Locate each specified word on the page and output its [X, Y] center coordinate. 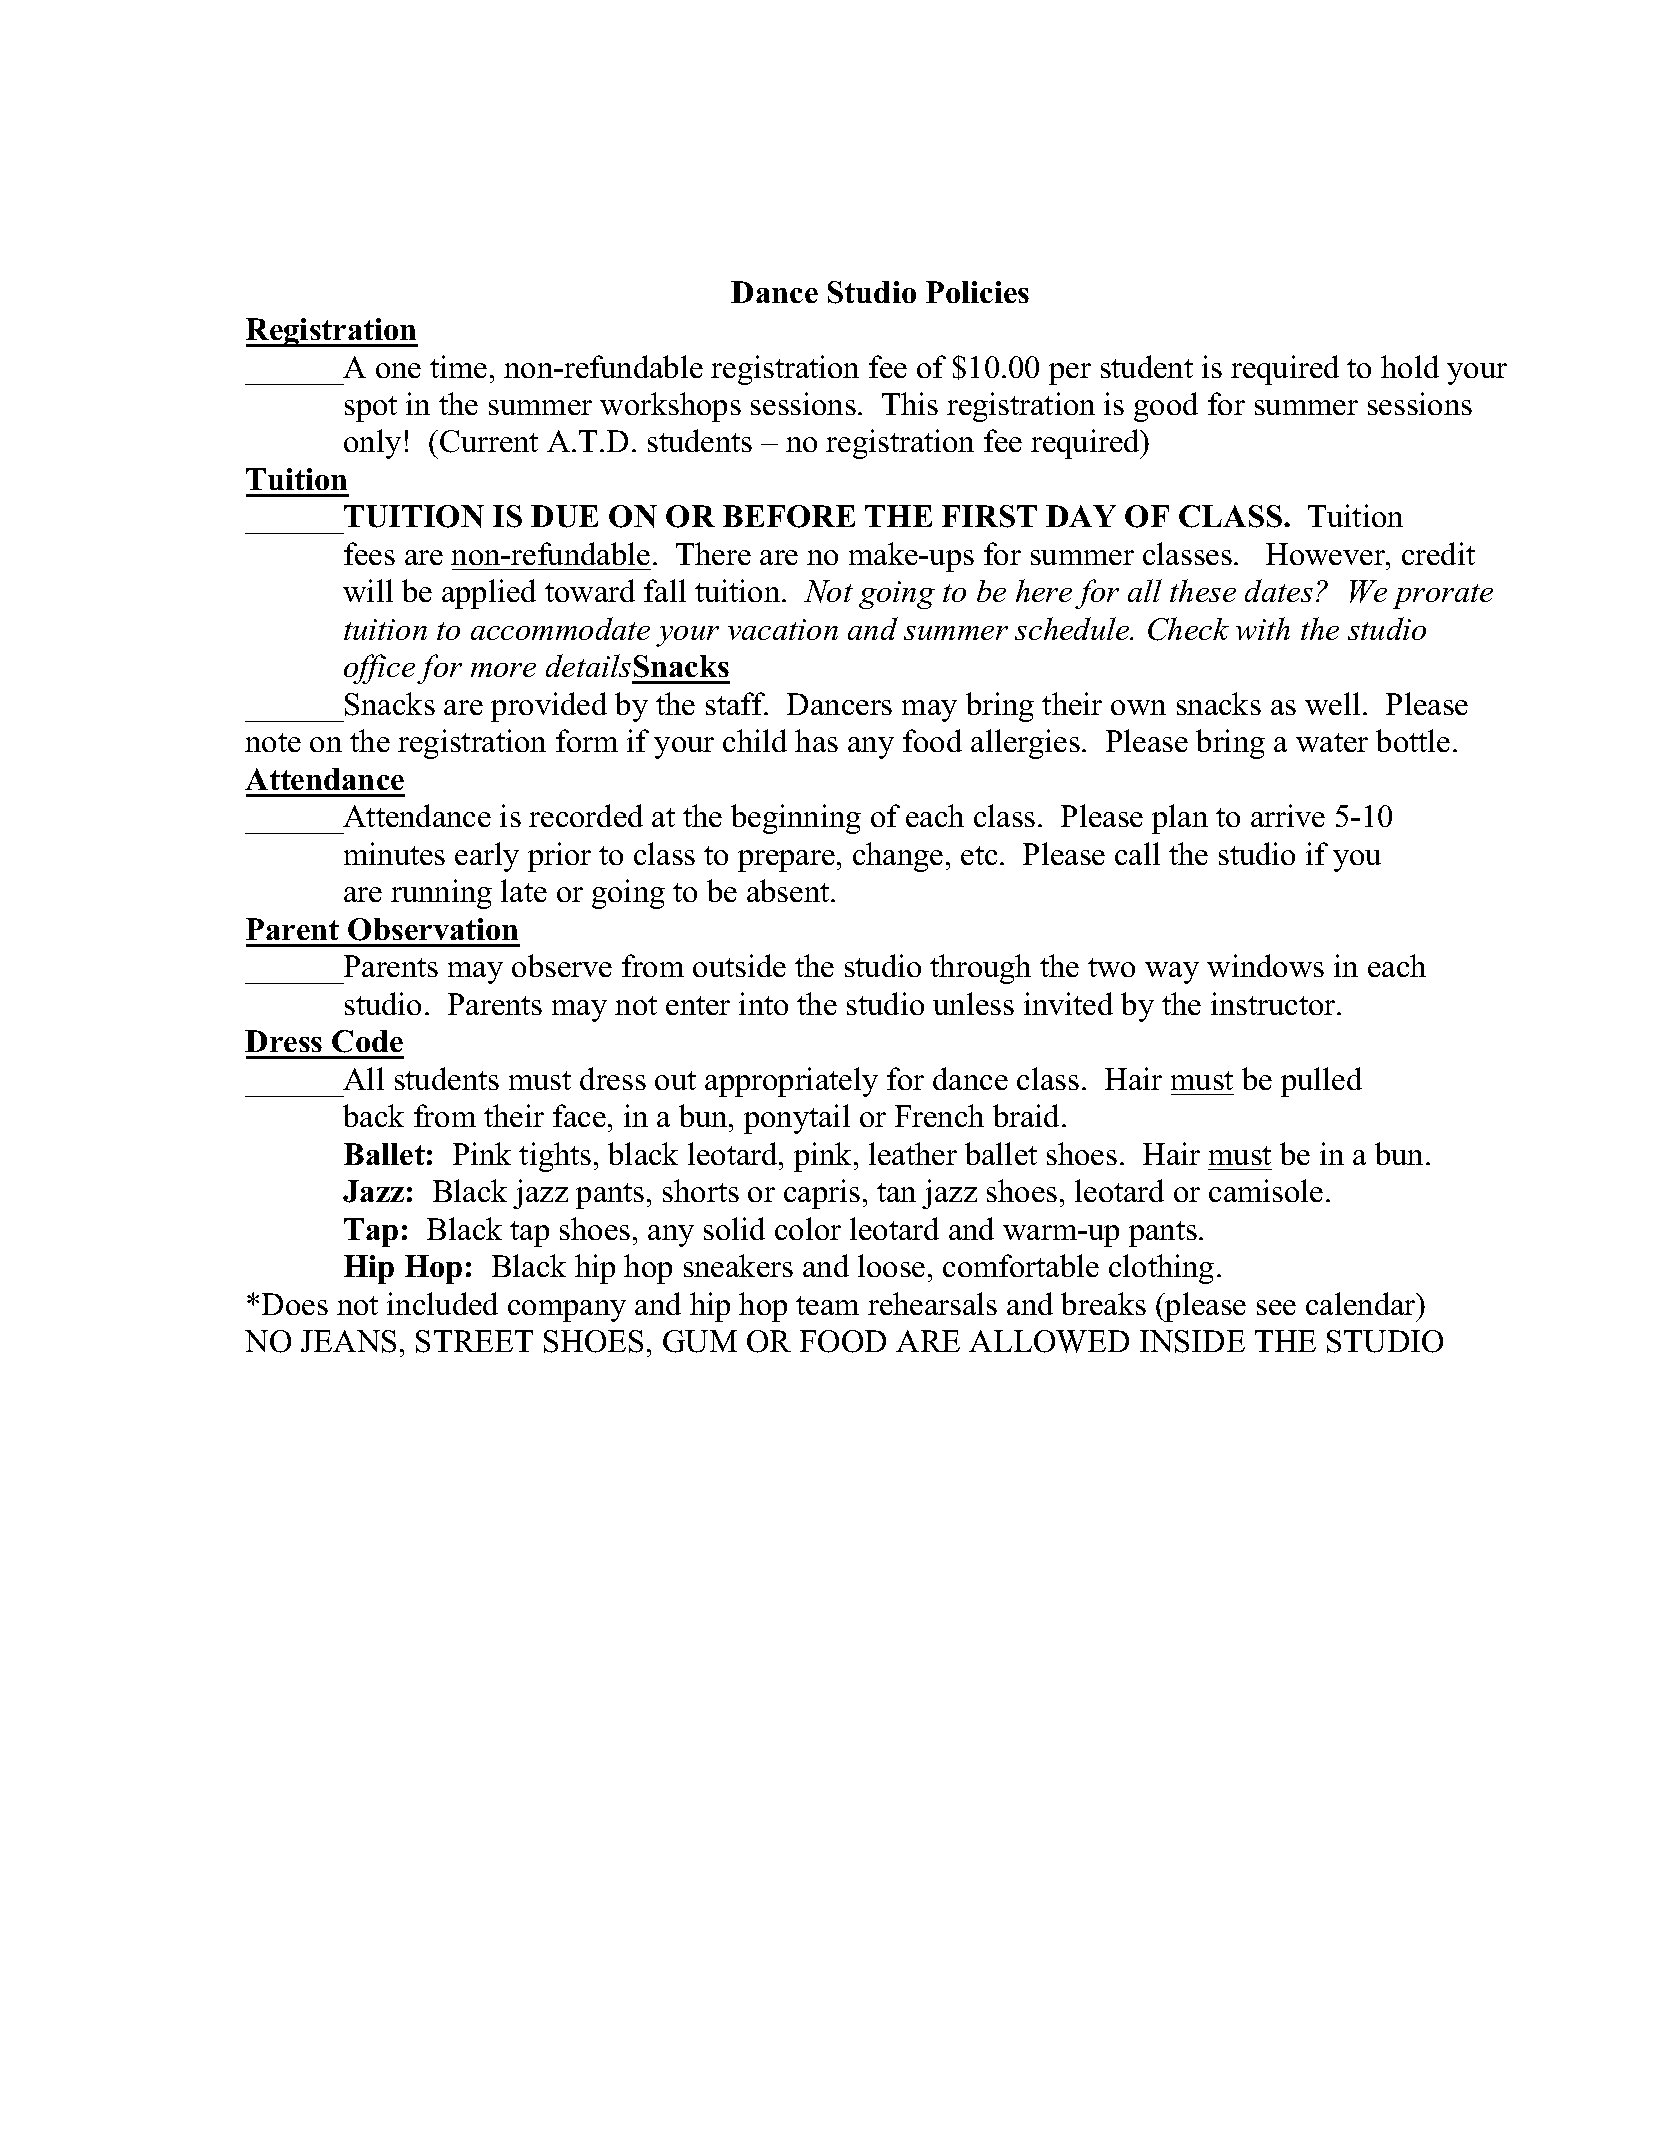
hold [1410, 366]
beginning [796, 819]
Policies [977, 292]
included [442, 1303]
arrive [1288, 815]
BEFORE [789, 516]
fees [369, 553]
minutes [394, 853]
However [1327, 554]
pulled [1321, 1082]
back [373, 1115]
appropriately [791, 1082]
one [398, 370]
